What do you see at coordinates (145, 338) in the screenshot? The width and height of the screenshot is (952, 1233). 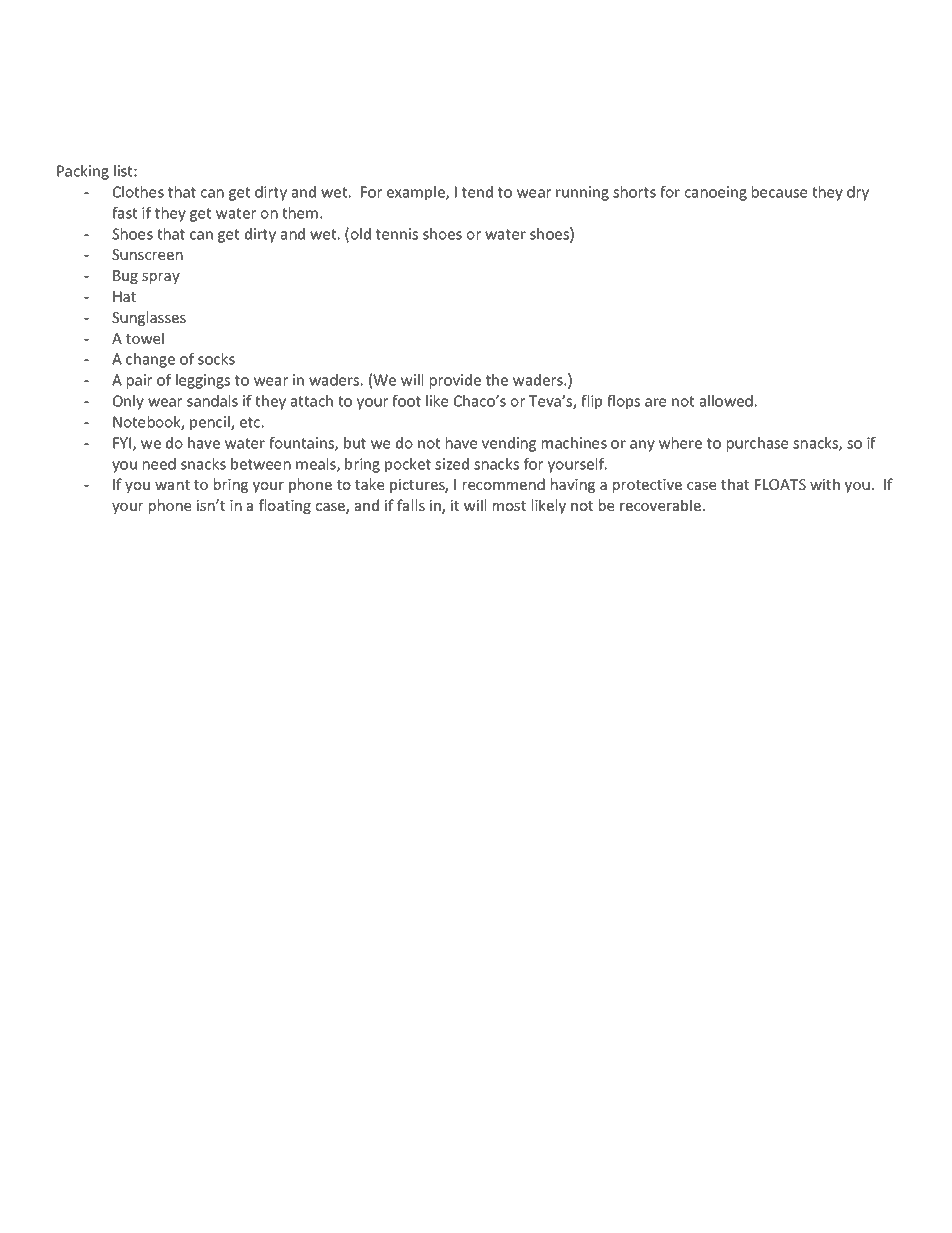 I see `towel` at bounding box center [145, 338].
